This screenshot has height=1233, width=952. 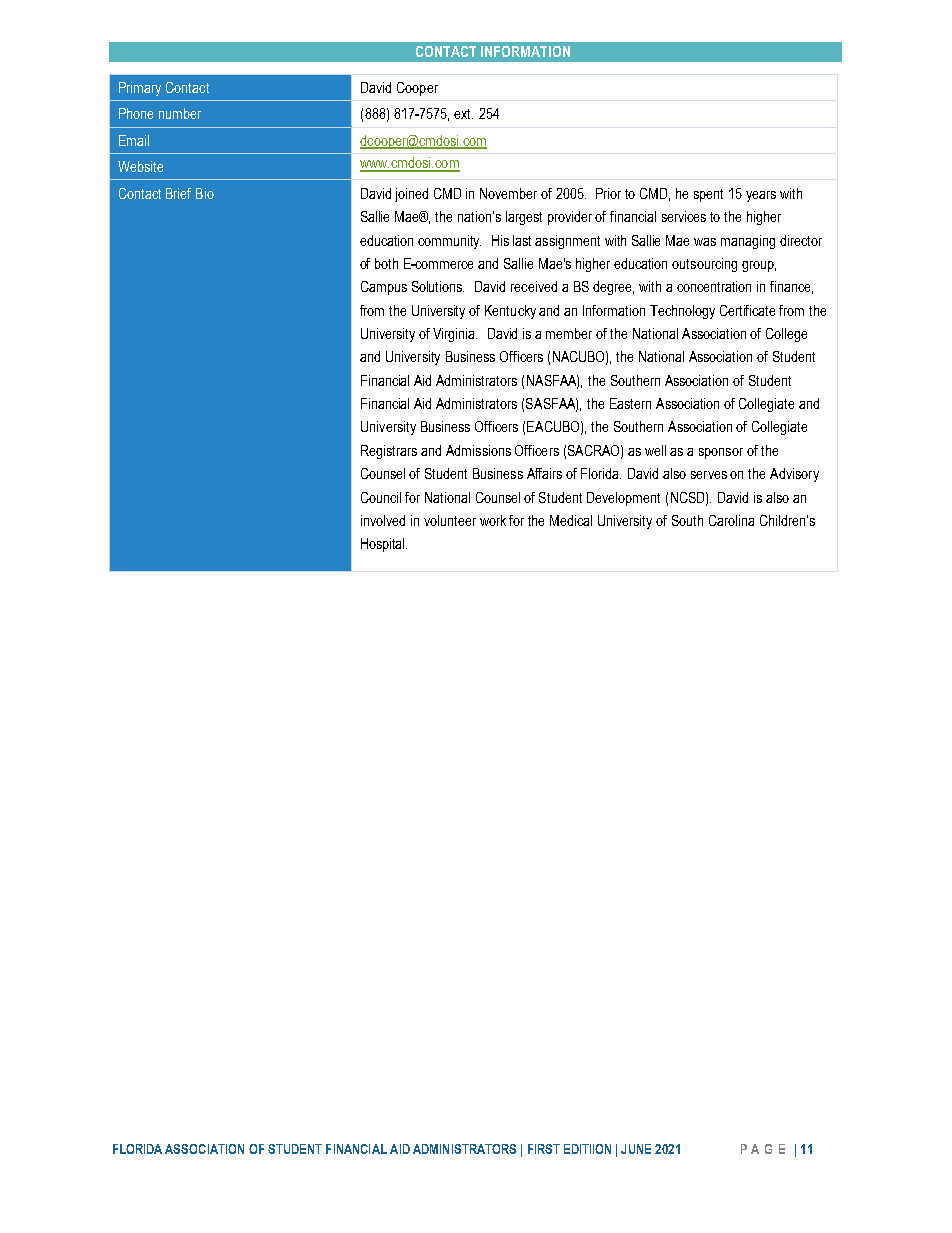 What do you see at coordinates (731, 520) in the screenshot?
I see `Carolina` at bounding box center [731, 520].
